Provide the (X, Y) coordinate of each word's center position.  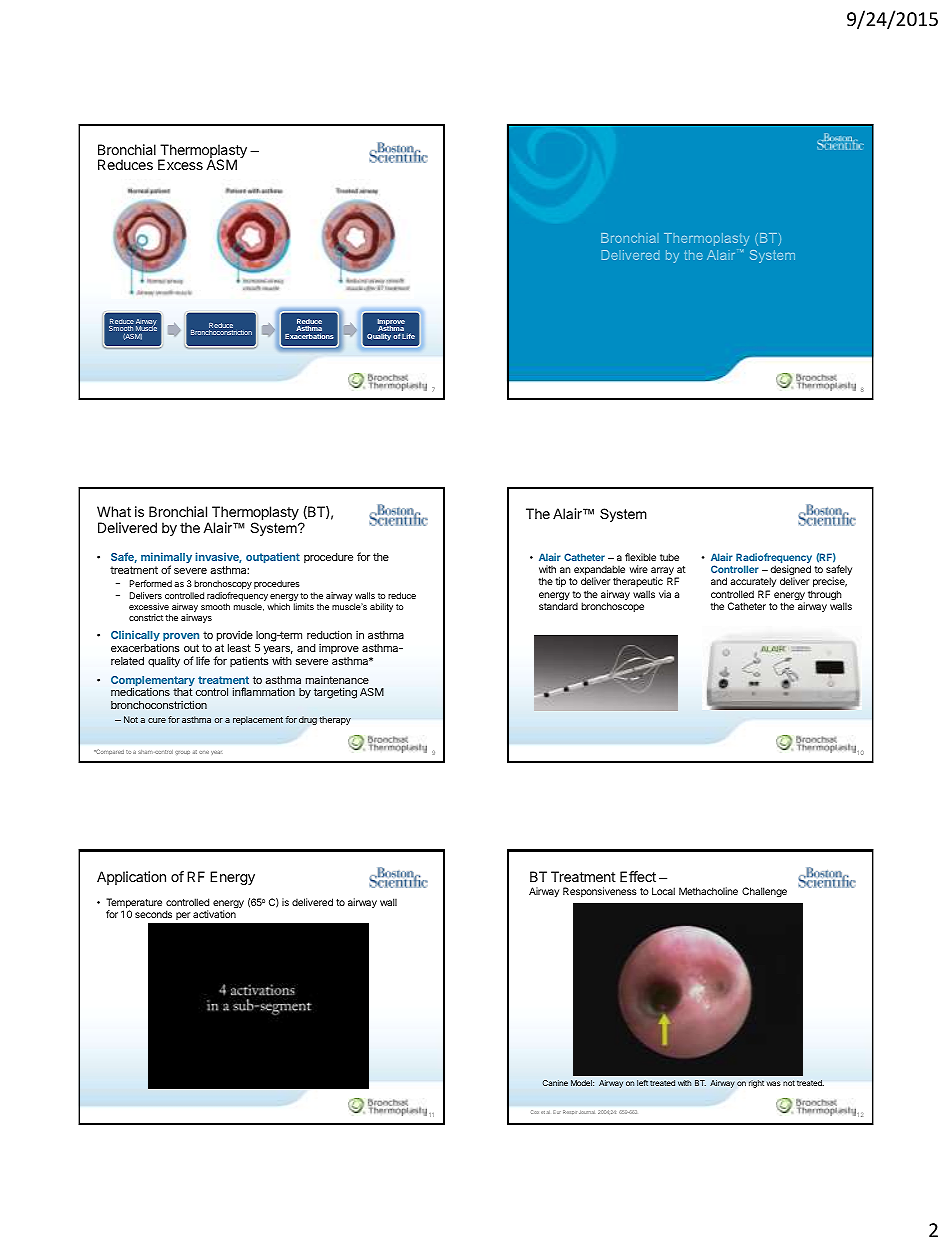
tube (669, 557)
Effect (638, 876)
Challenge (764, 892)
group (182, 753)
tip (560, 582)
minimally (166, 559)
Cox (535, 1112)
